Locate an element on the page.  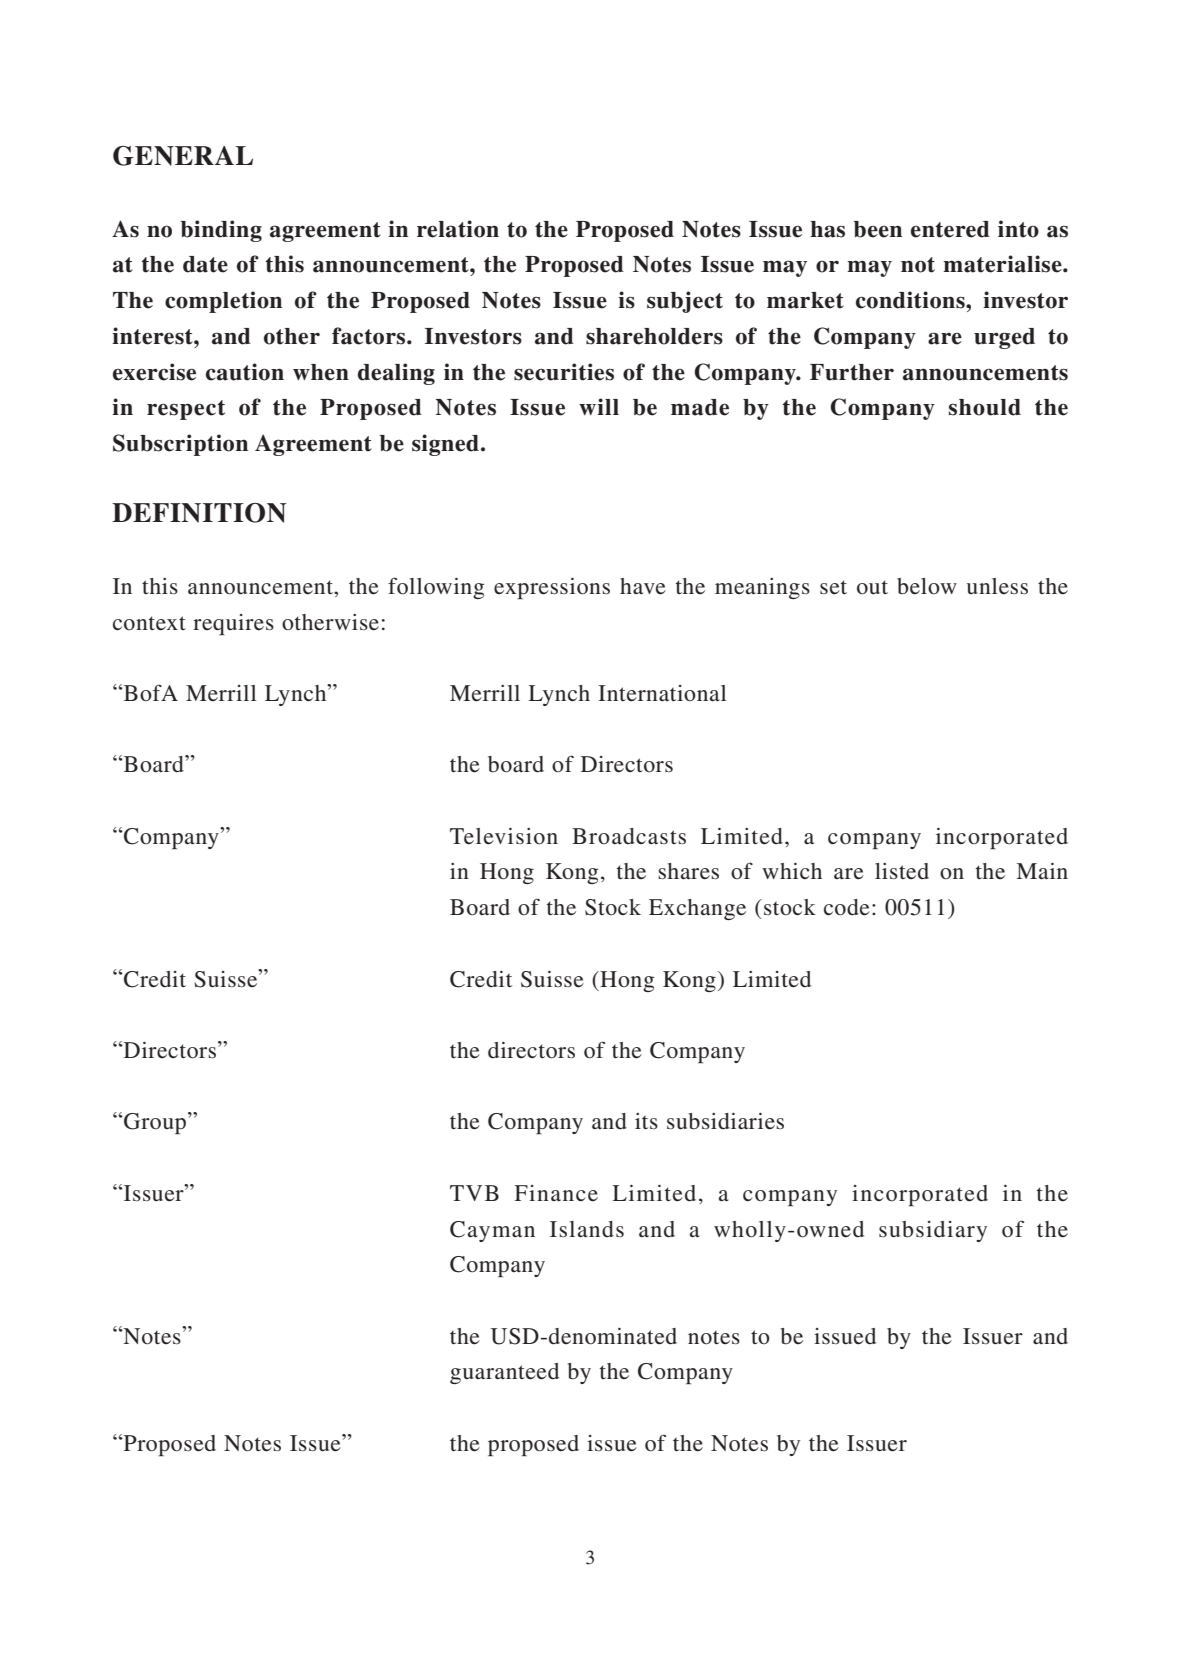
requires is located at coordinates (233, 624).
